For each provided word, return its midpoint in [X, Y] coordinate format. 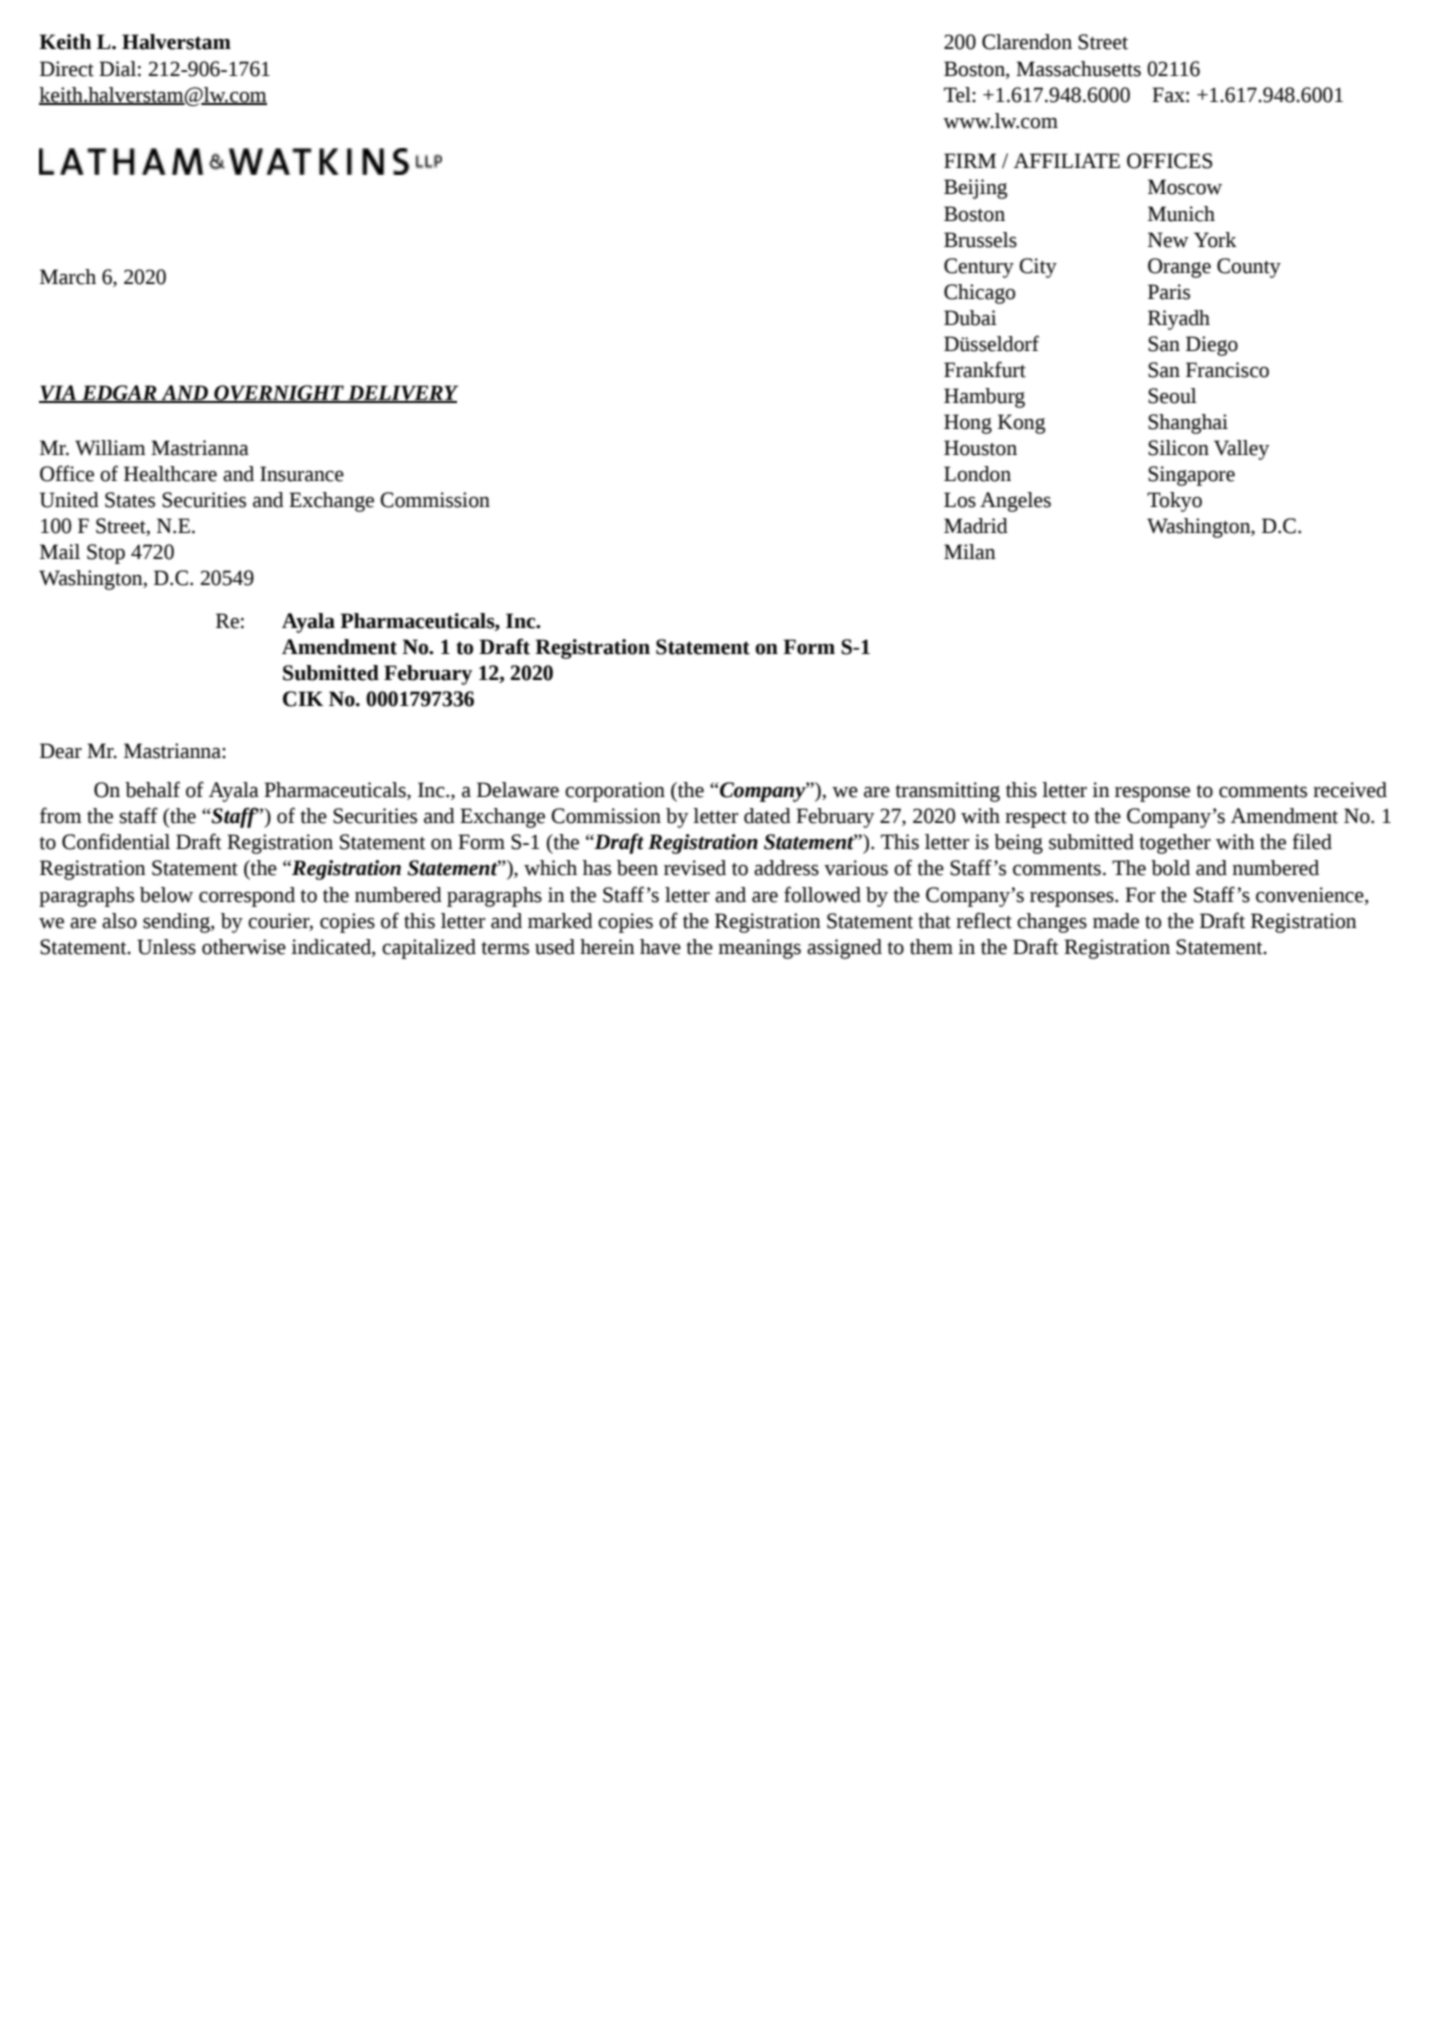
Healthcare [170, 474]
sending [177, 923]
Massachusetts [1078, 69]
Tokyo [1174, 502]
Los [960, 500]
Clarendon [1027, 42]
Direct [67, 69]
